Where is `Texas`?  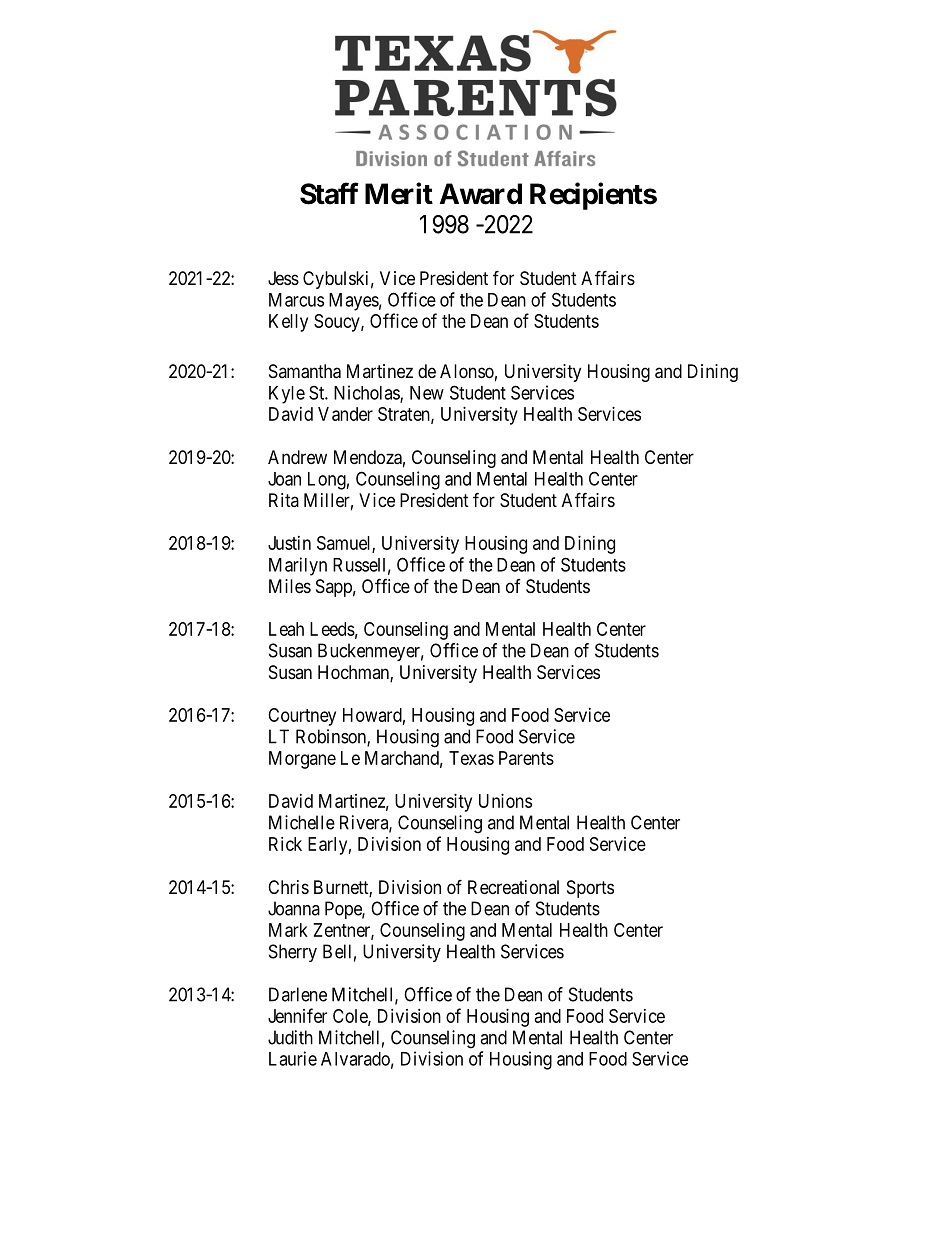
Texas is located at coordinates (471, 758).
